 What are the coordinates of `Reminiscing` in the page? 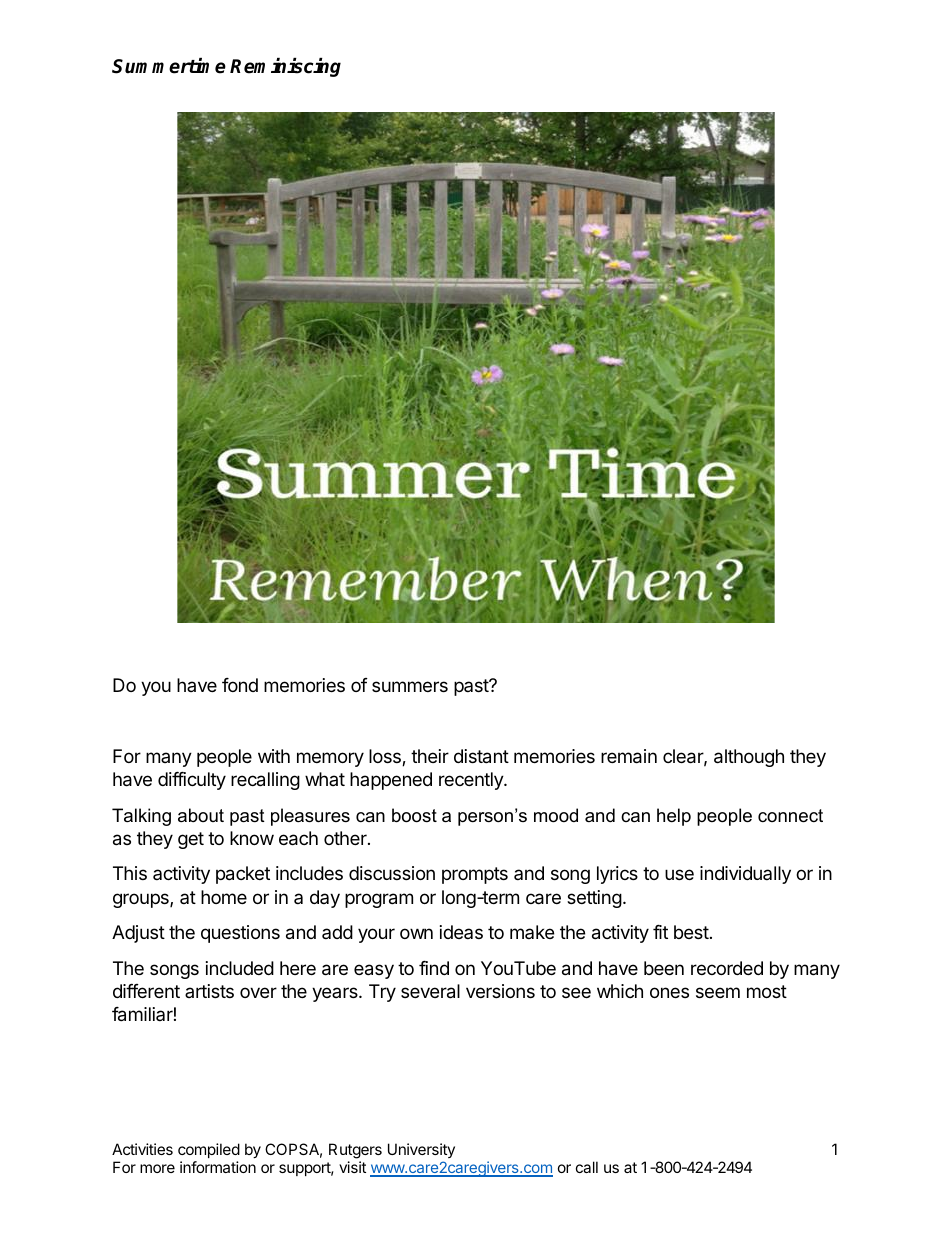 It's located at (285, 67).
